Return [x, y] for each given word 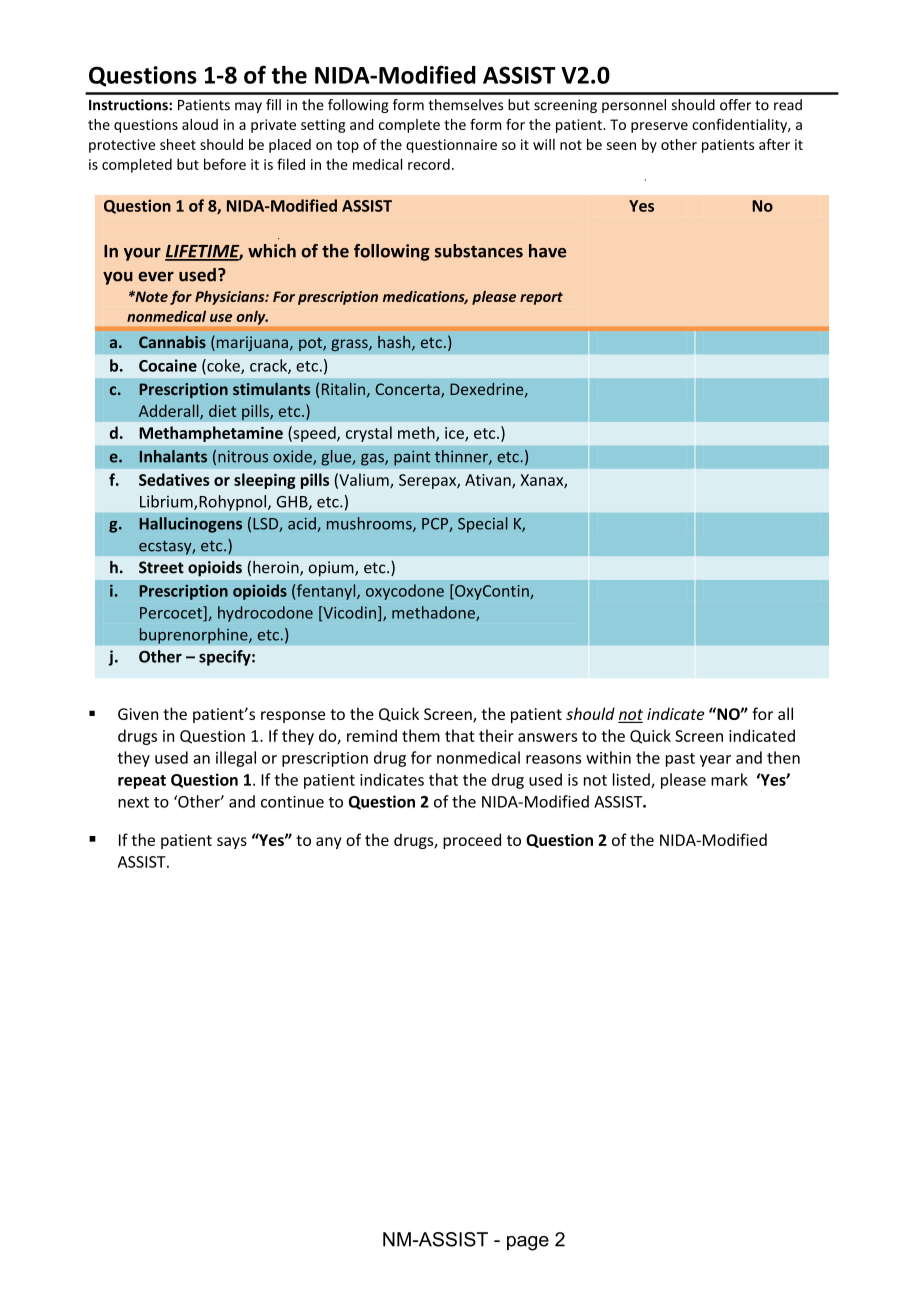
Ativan [489, 481]
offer [735, 105]
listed [632, 780]
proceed [472, 841]
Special [483, 525]
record [429, 164]
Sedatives [174, 479]
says [232, 843]
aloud [200, 124]
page [528, 1243]
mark [729, 779]
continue [292, 802]
